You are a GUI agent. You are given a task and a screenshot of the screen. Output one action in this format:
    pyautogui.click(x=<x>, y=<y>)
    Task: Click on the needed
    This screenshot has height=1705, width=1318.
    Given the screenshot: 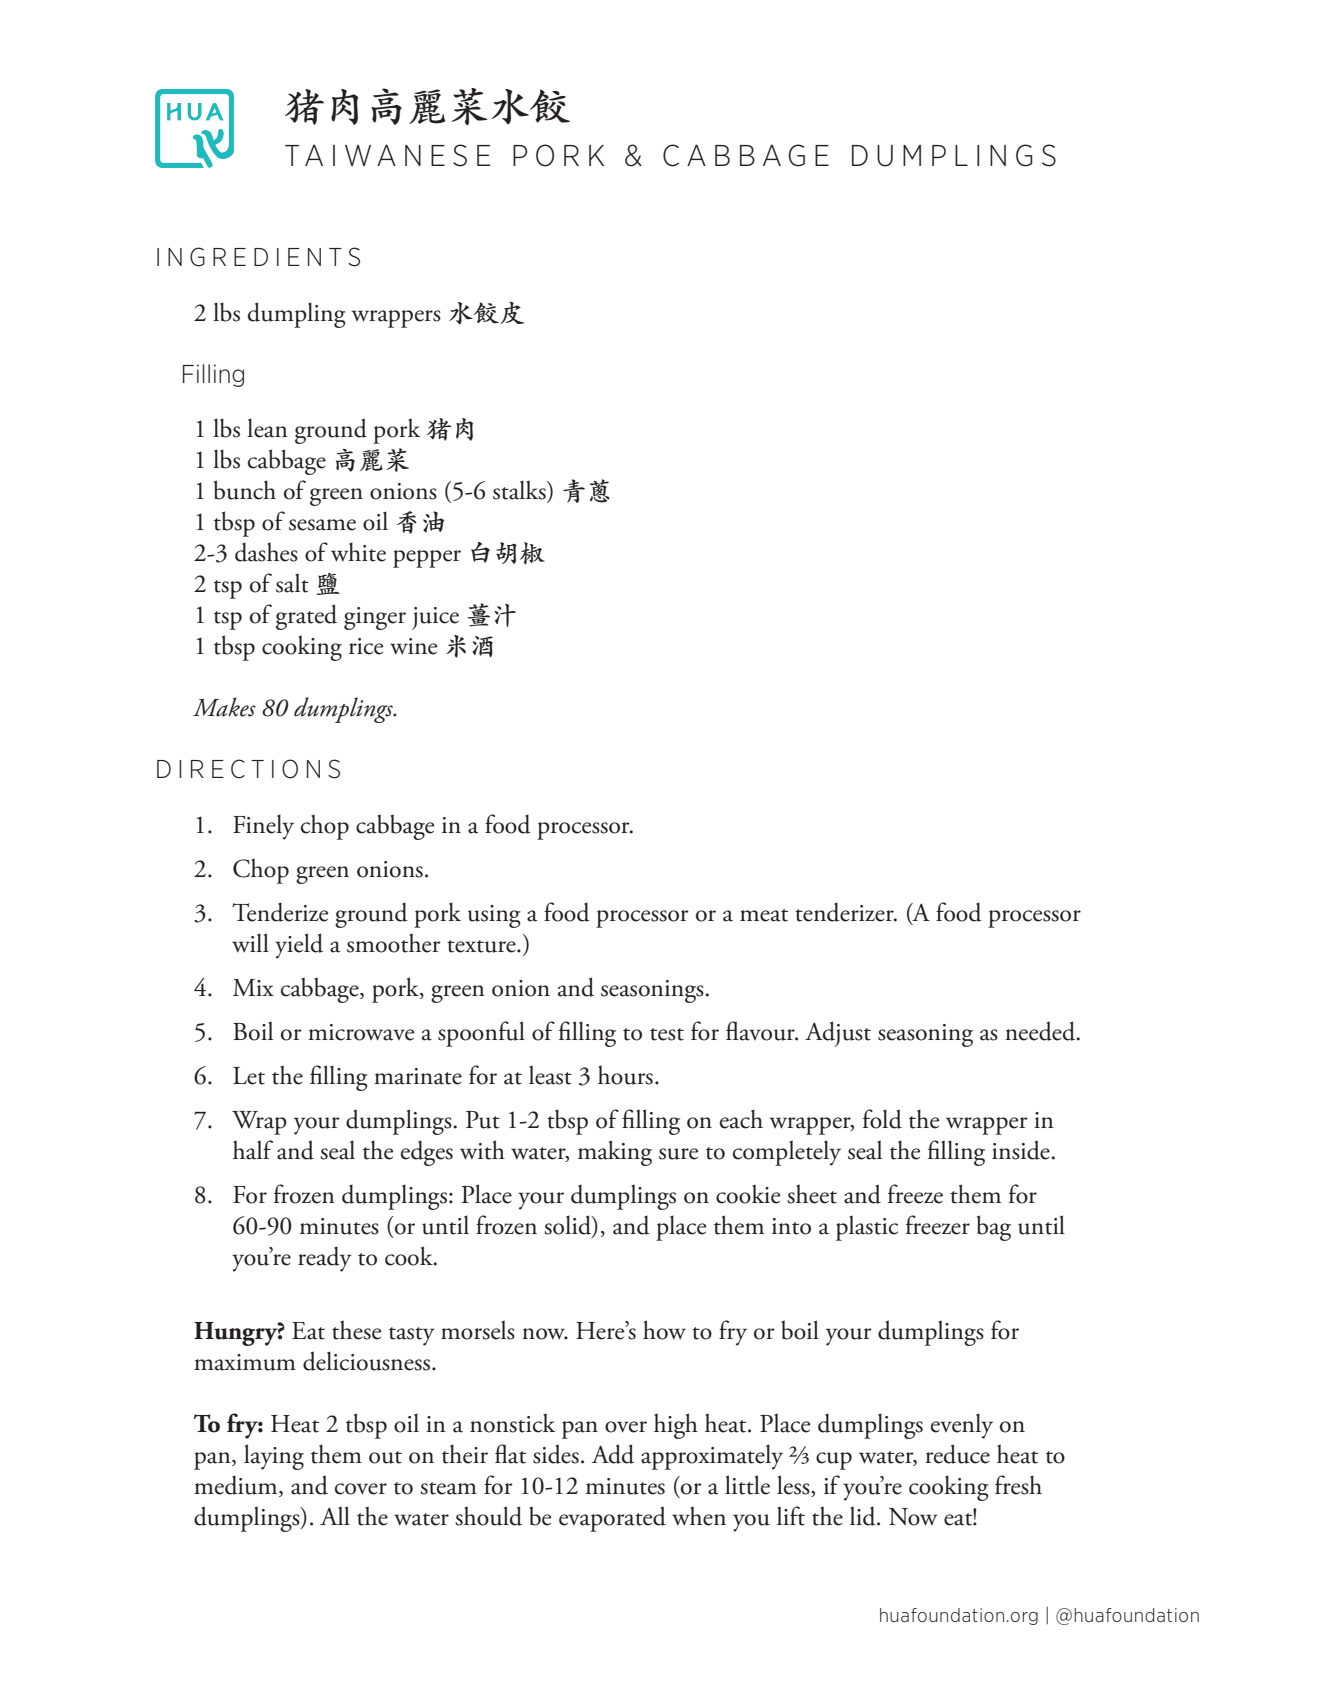 What is the action you would take?
    pyautogui.click(x=1041, y=1031)
